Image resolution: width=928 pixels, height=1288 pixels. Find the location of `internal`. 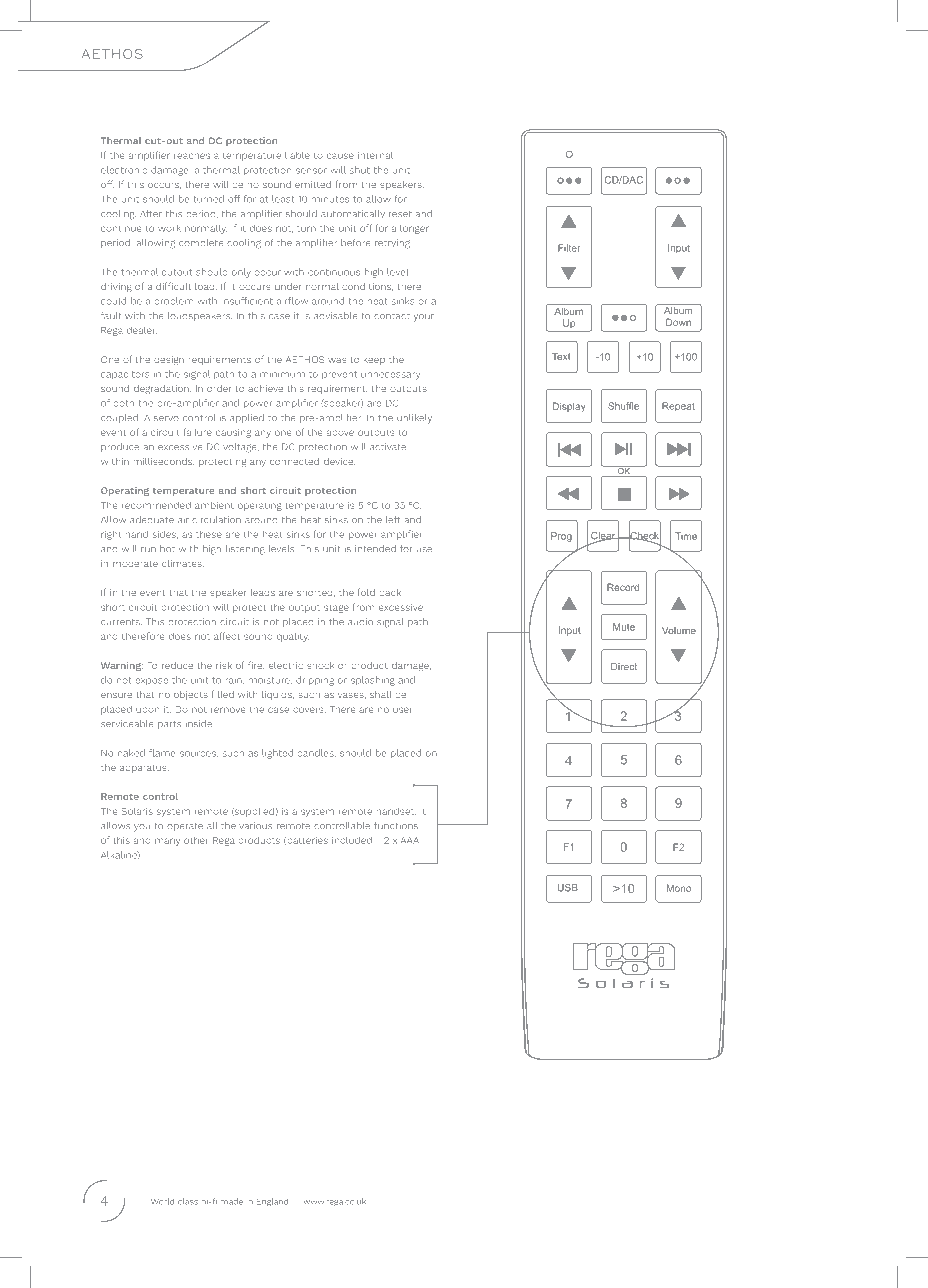

internal is located at coordinates (375, 155).
